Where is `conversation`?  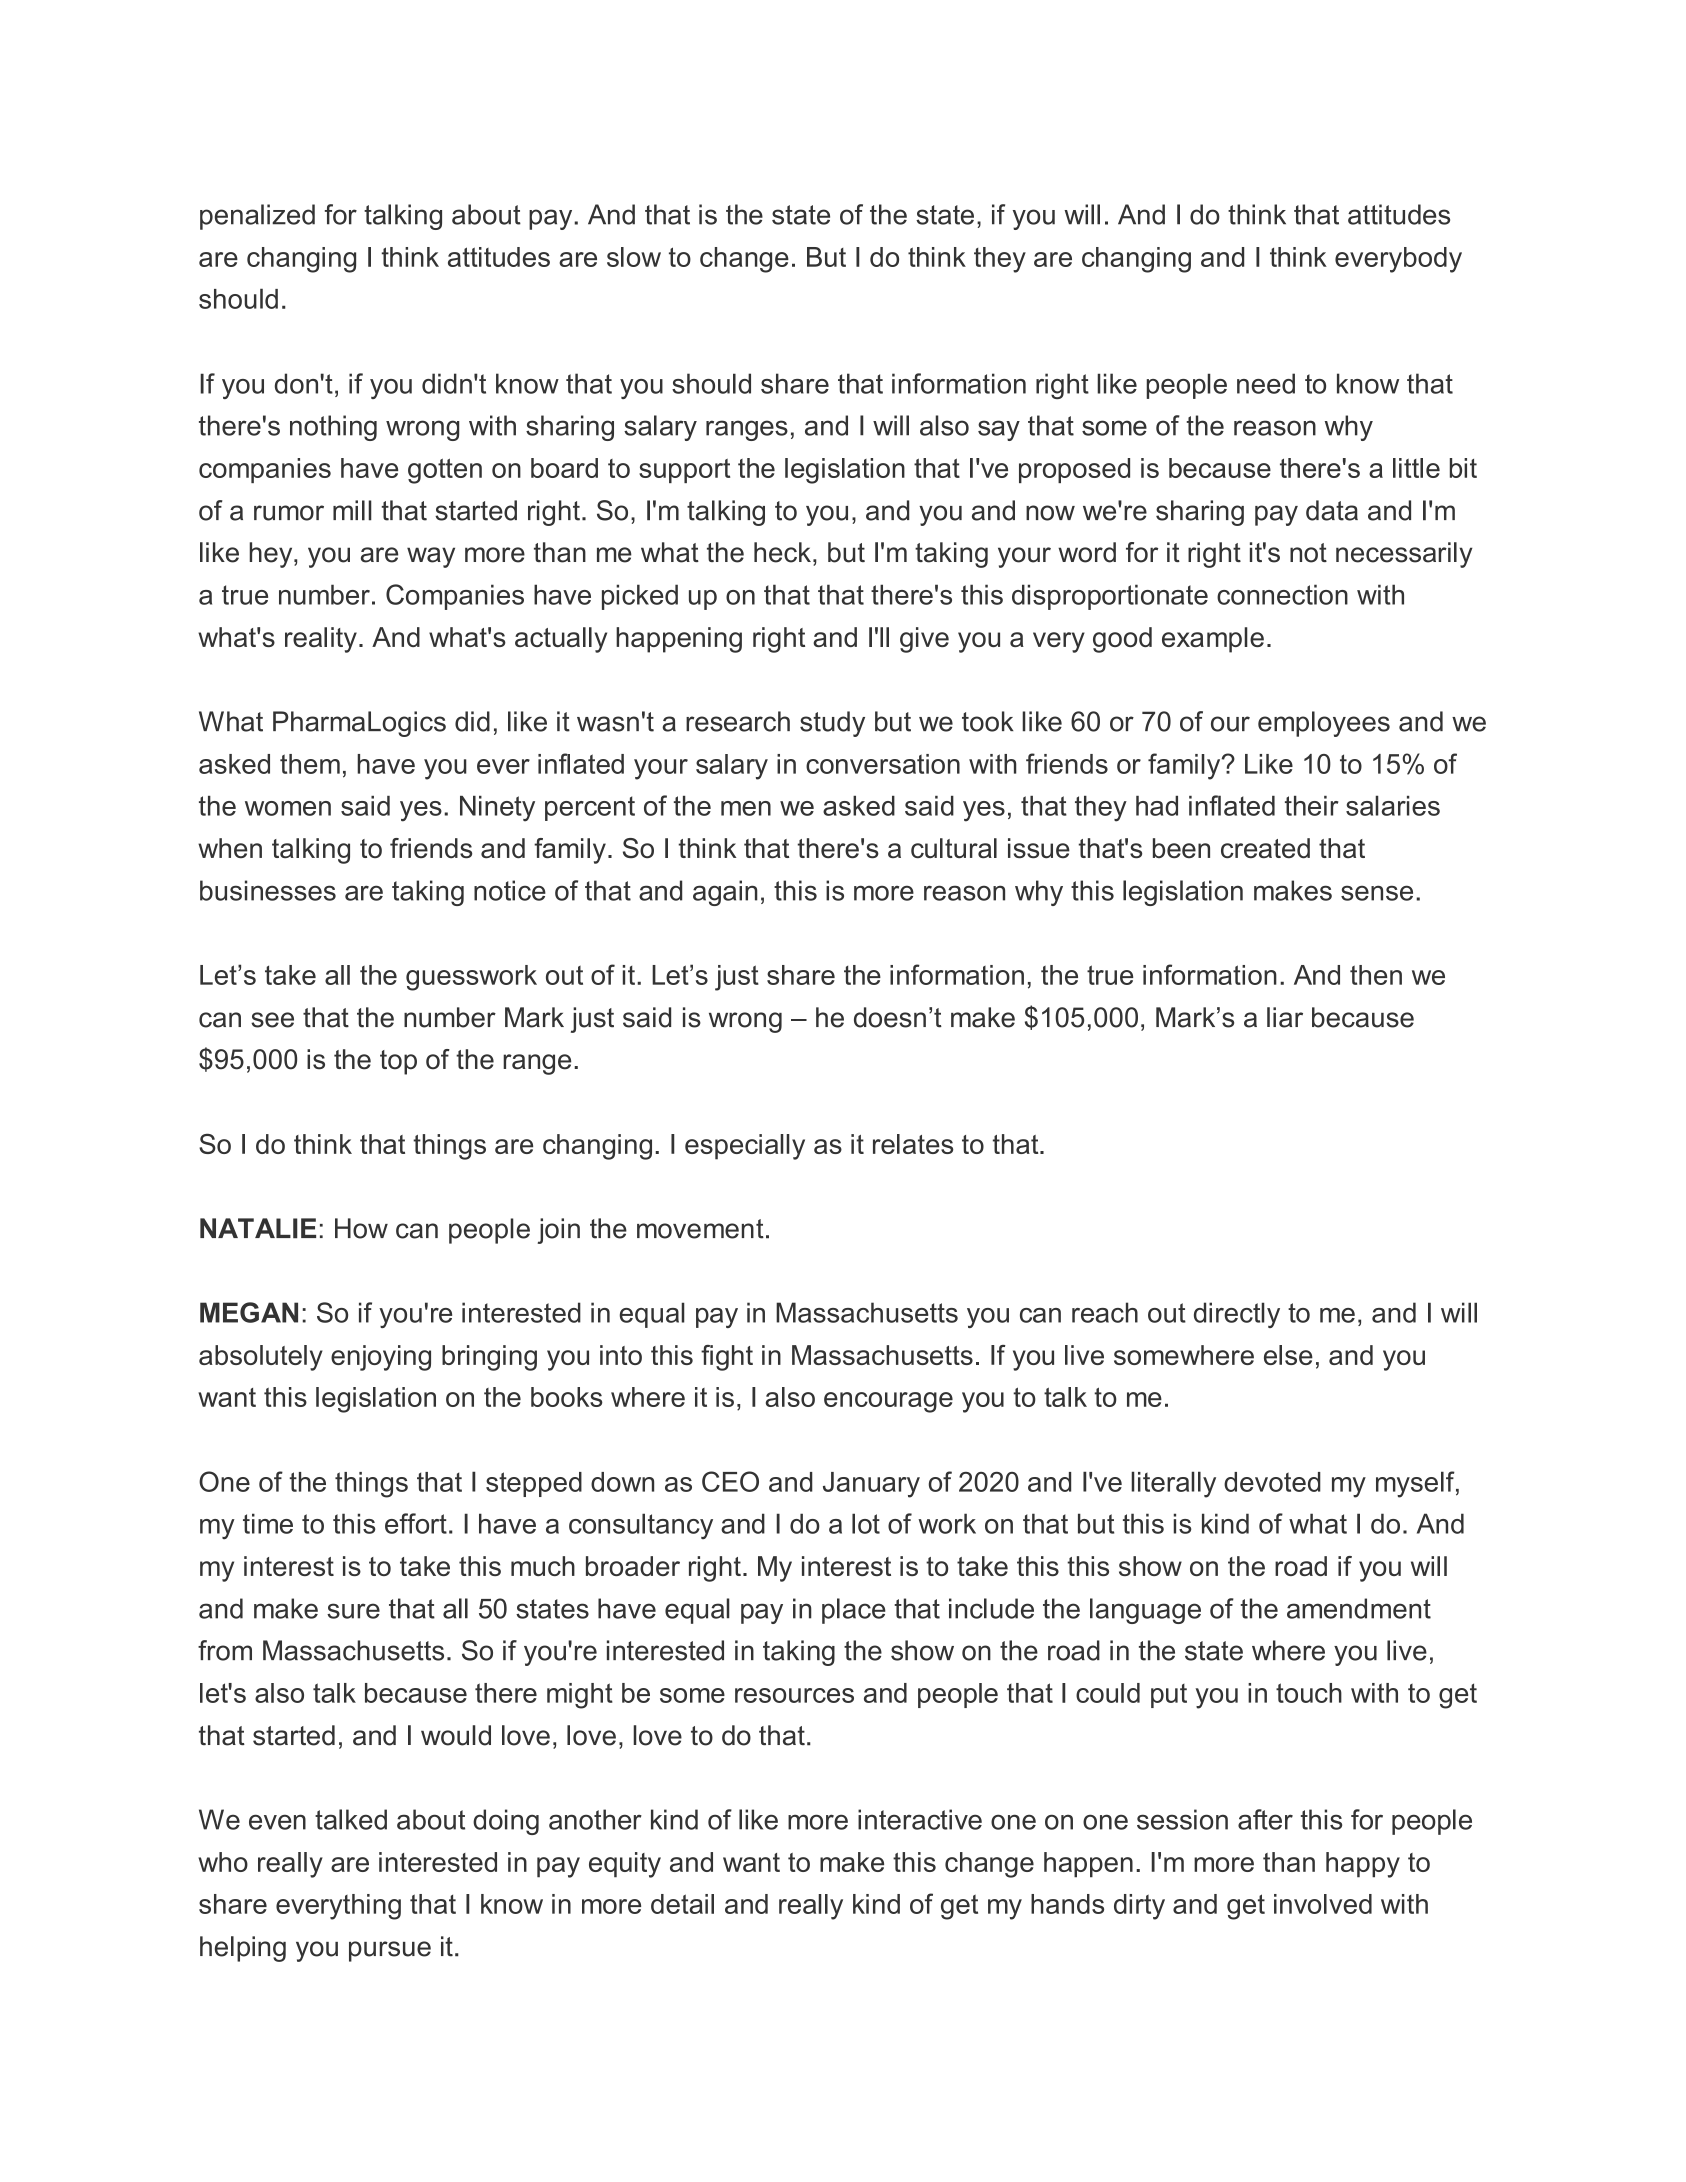
conversation is located at coordinates (883, 764).
